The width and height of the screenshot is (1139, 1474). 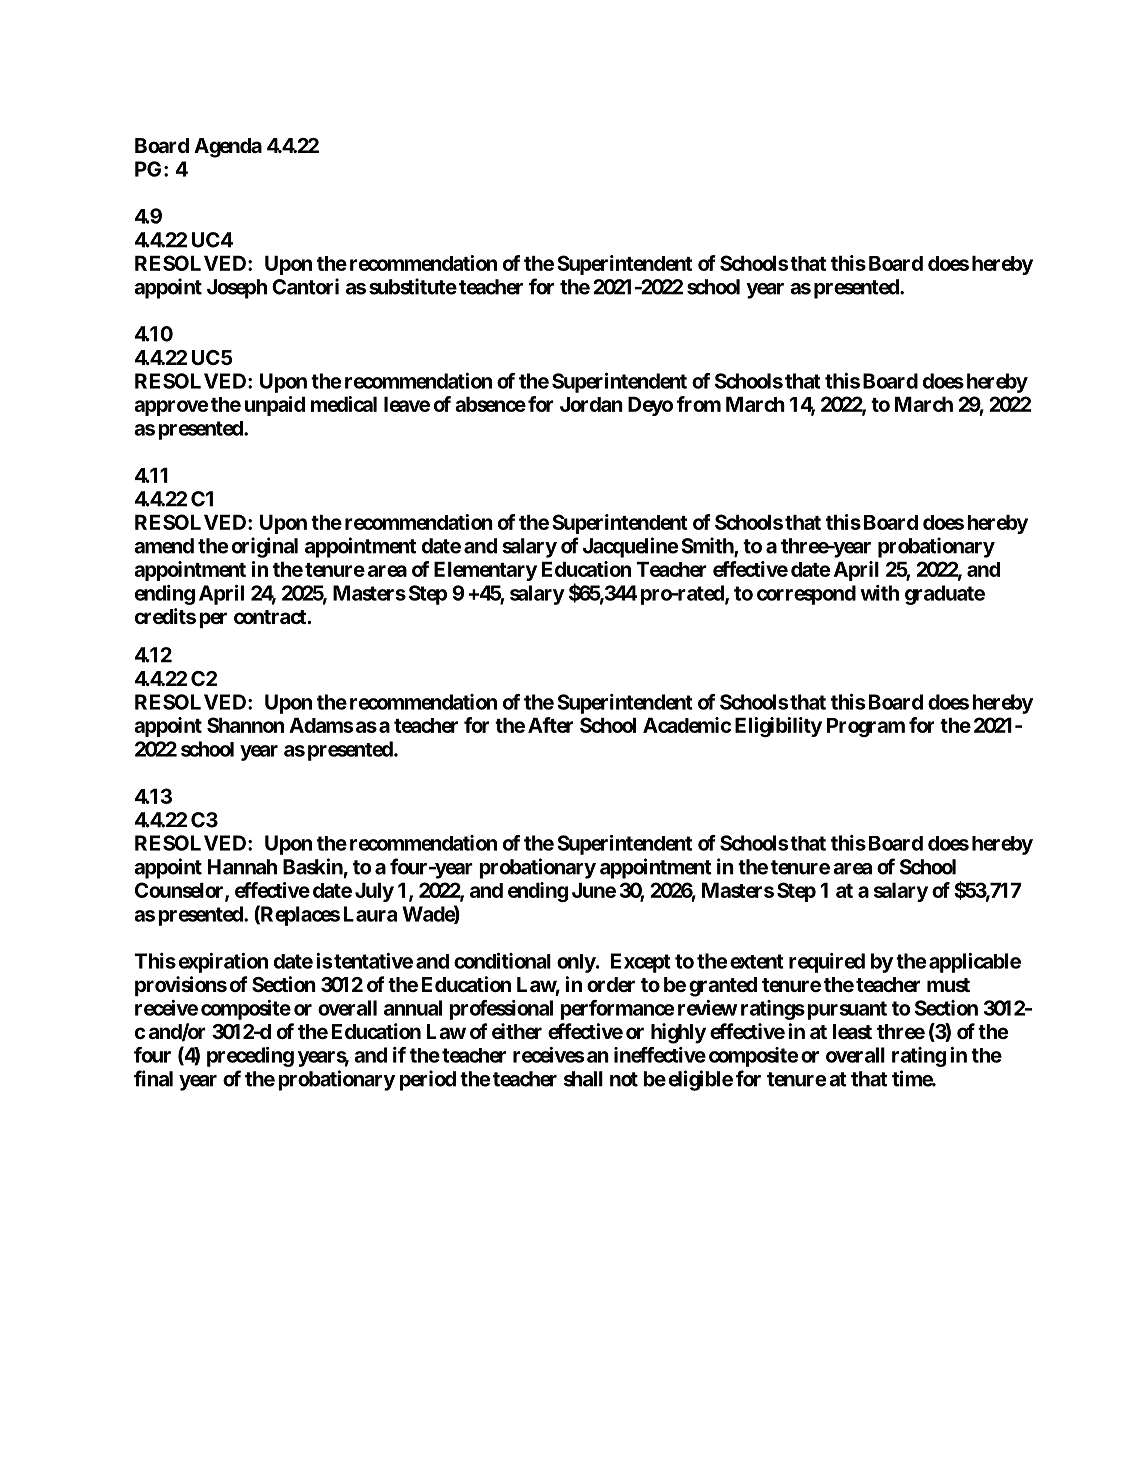 I want to click on Agenda, so click(x=228, y=148).
